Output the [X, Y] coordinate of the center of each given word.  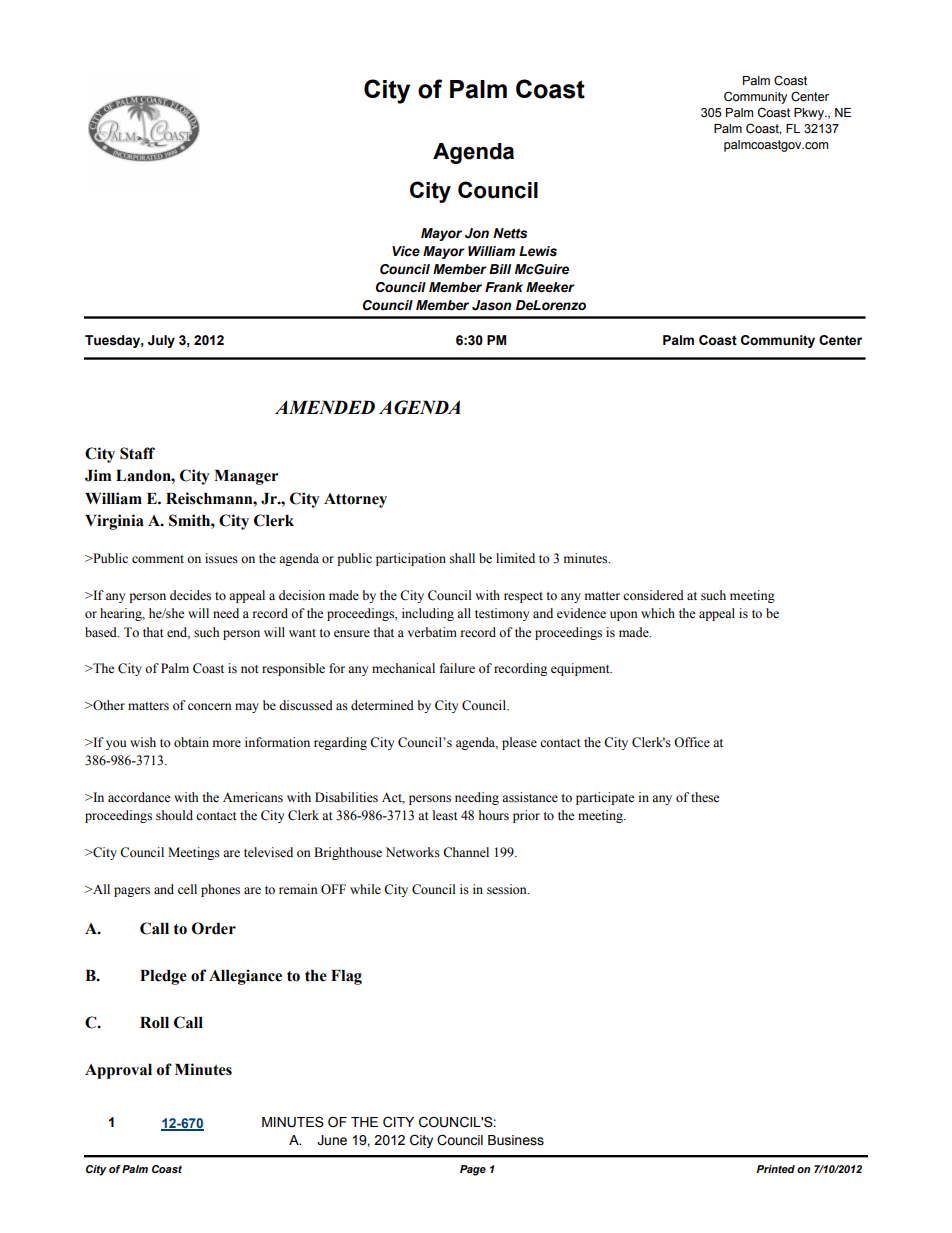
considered [653, 595]
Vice [406, 251]
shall [462, 558]
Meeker [550, 287]
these [705, 797]
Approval [118, 1071]
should [174, 815]
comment [158, 559]
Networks [413, 852]
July [161, 341]
